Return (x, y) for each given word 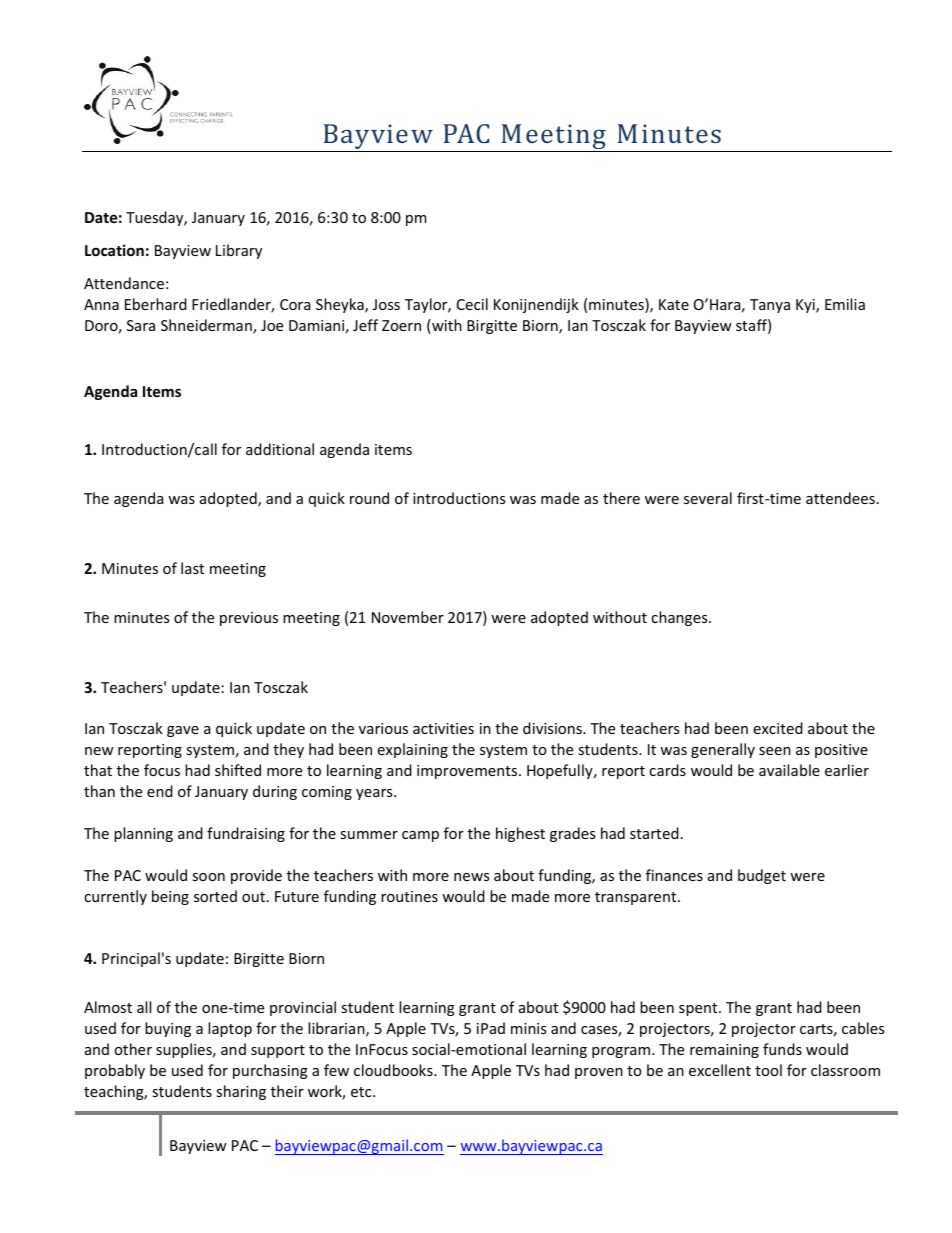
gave (183, 731)
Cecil (472, 304)
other (133, 1049)
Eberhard (156, 304)
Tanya (770, 306)
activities (443, 728)
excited (778, 728)
